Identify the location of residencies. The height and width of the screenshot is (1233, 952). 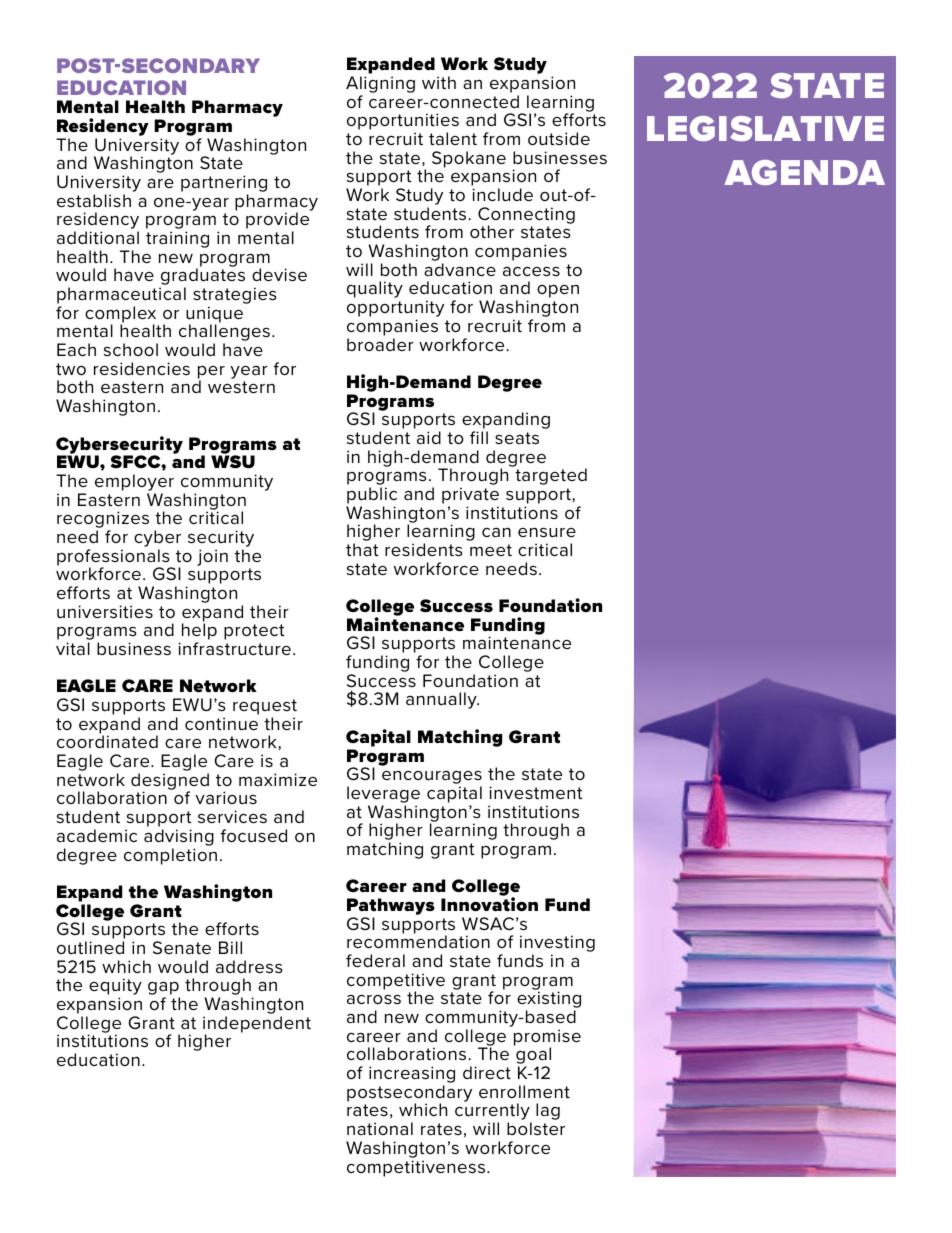
(142, 368).
